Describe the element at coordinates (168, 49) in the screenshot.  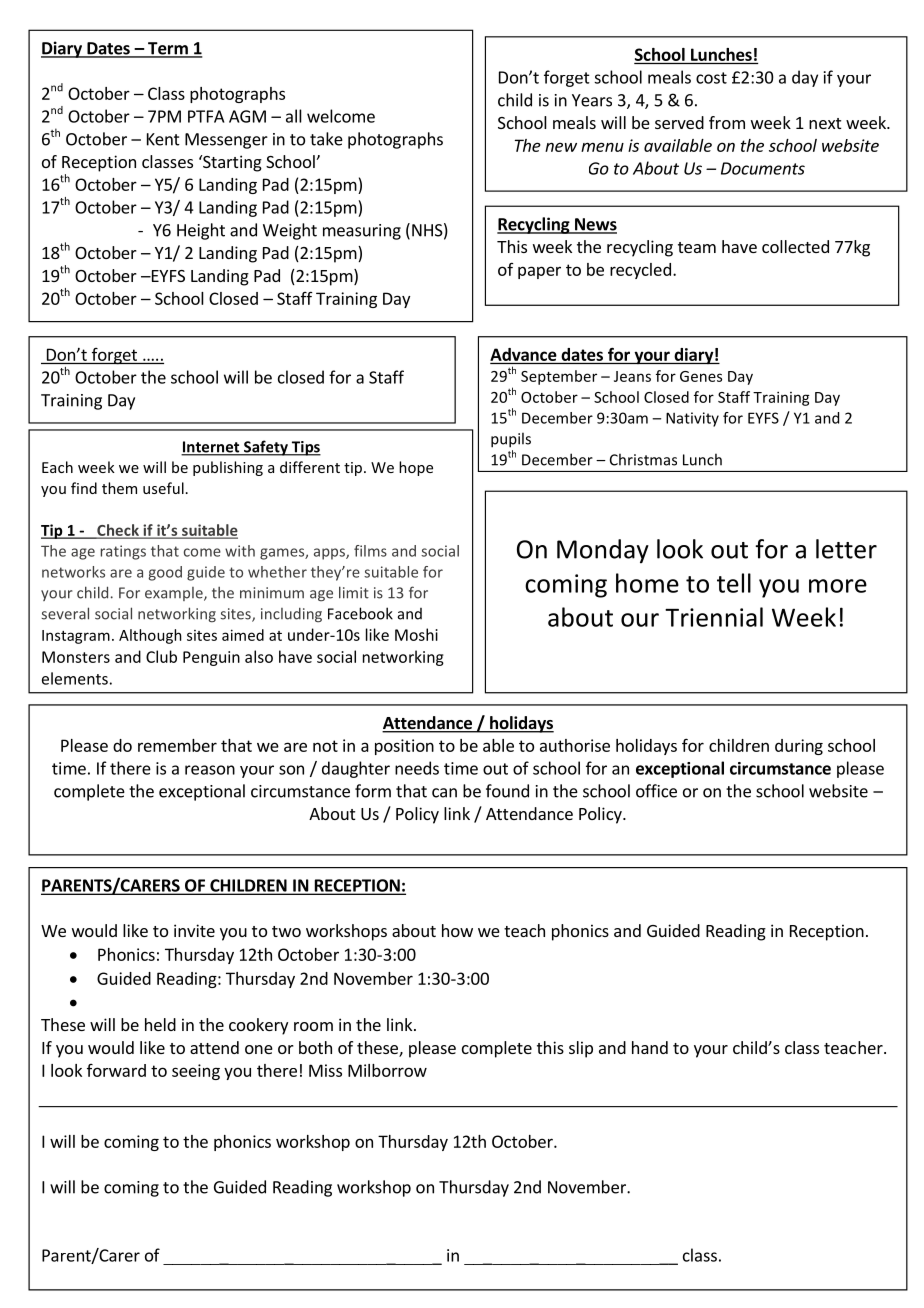
I see `Term` at that location.
